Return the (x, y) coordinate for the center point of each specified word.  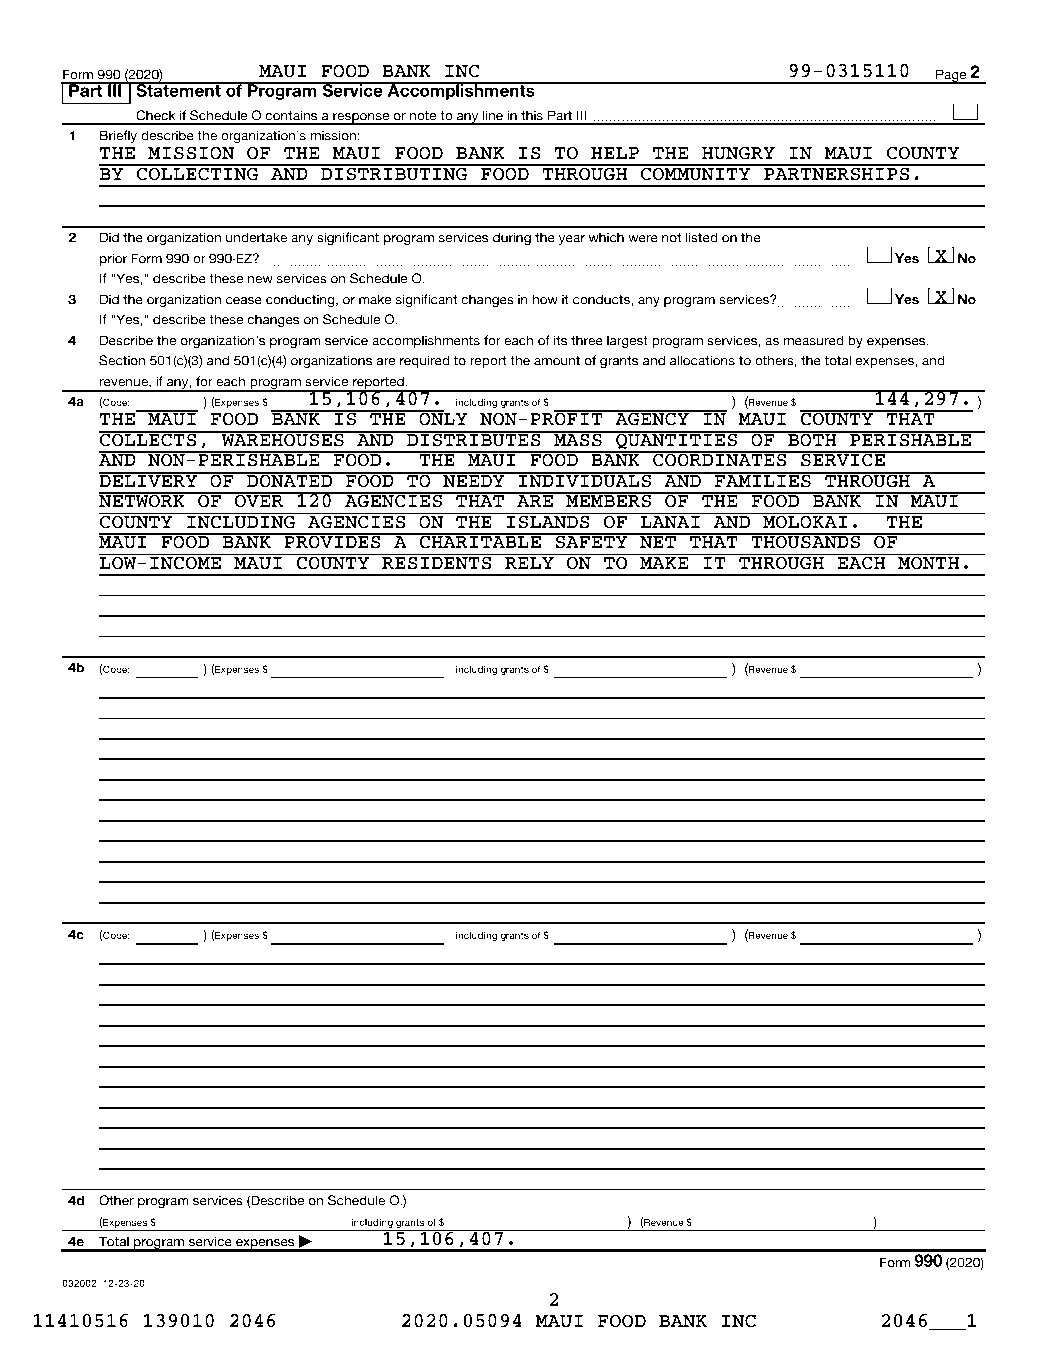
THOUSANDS (806, 541)
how (545, 299)
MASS (578, 439)
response (361, 119)
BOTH (812, 439)
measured (813, 340)
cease (244, 301)
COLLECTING (198, 173)
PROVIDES (332, 541)
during (512, 238)
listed (701, 237)
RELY (529, 563)
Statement (178, 89)
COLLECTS (149, 439)
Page (951, 76)
